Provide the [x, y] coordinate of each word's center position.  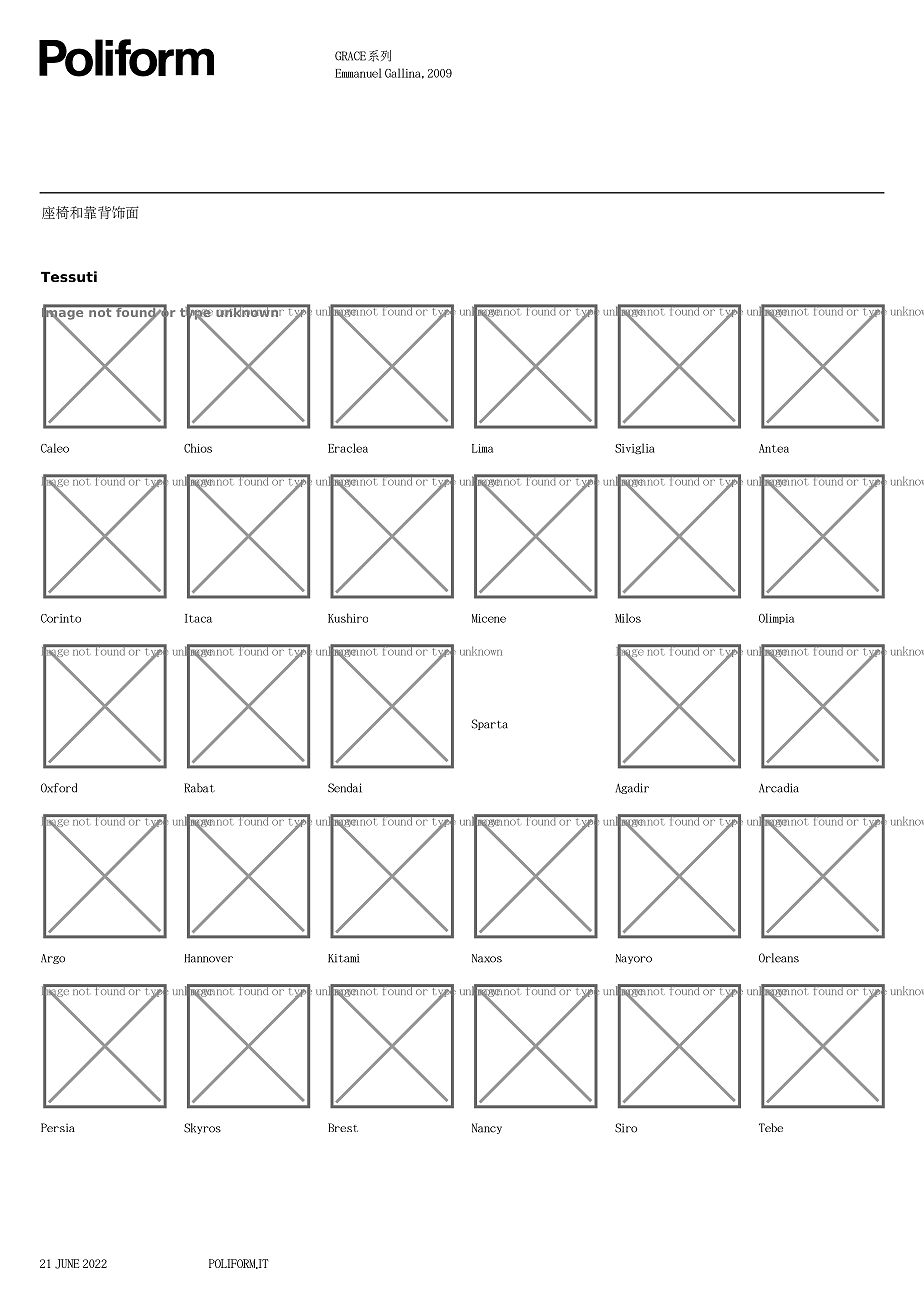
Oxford [59, 788]
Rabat [199, 788]
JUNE [67, 1264]
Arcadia [779, 788]
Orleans [779, 958]
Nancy [487, 1128]
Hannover [209, 958]
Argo [53, 959]
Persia [58, 1127]
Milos [628, 618]
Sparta [490, 724]
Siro [626, 1128]
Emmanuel [358, 73]
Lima [482, 448]
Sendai [345, 788]
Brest [343, 1127]
